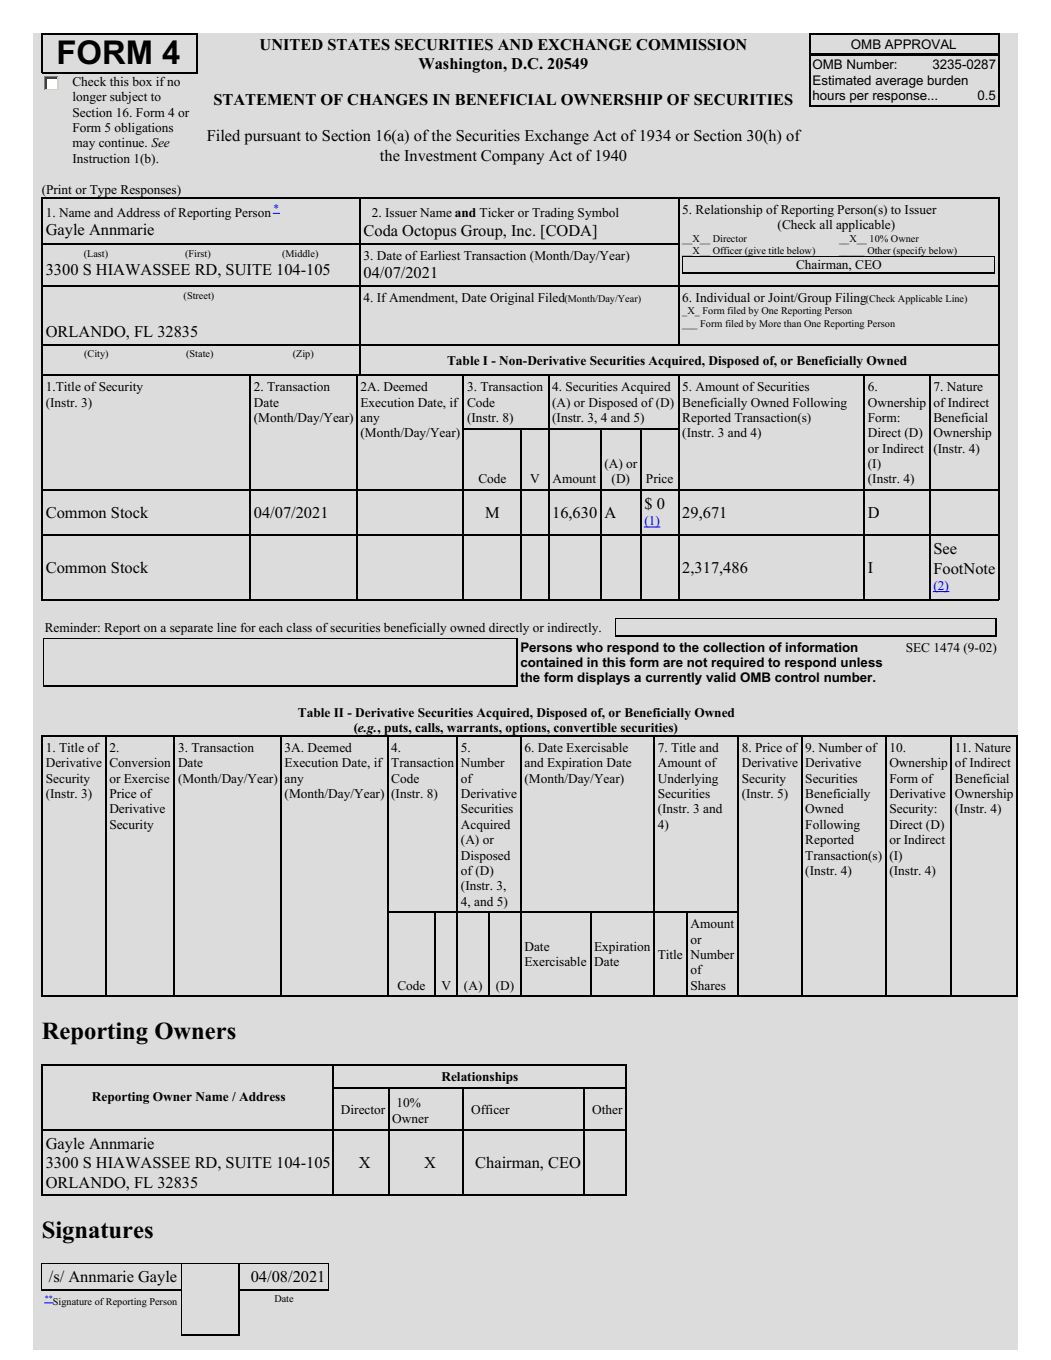 This screenshot has height=1360, width=1051. What do you see at coordinates (512, 299) in the screenshot?
I see `Original` at bounding box center [512, 299].
